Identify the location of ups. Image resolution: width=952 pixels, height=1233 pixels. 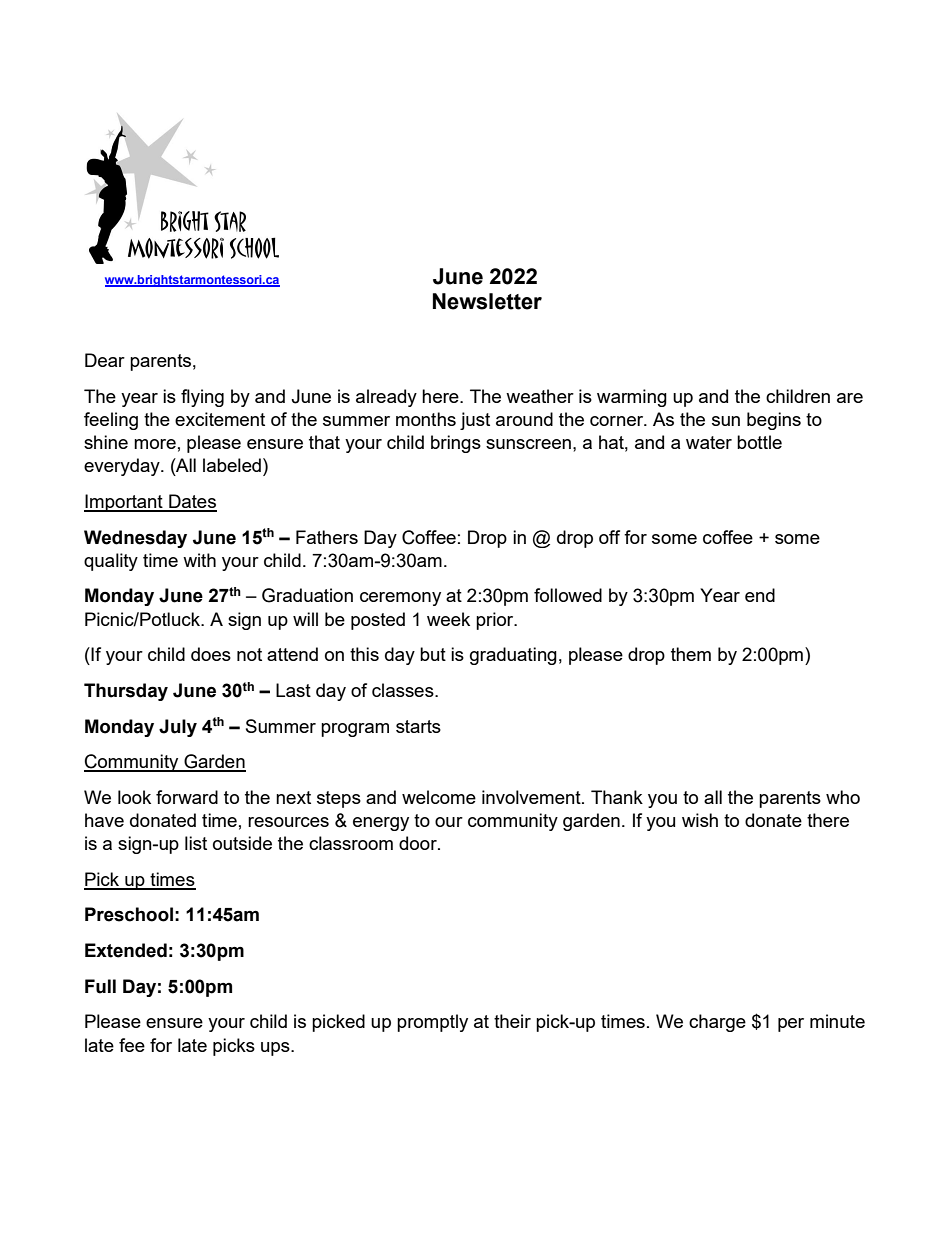
(276, 1049).
